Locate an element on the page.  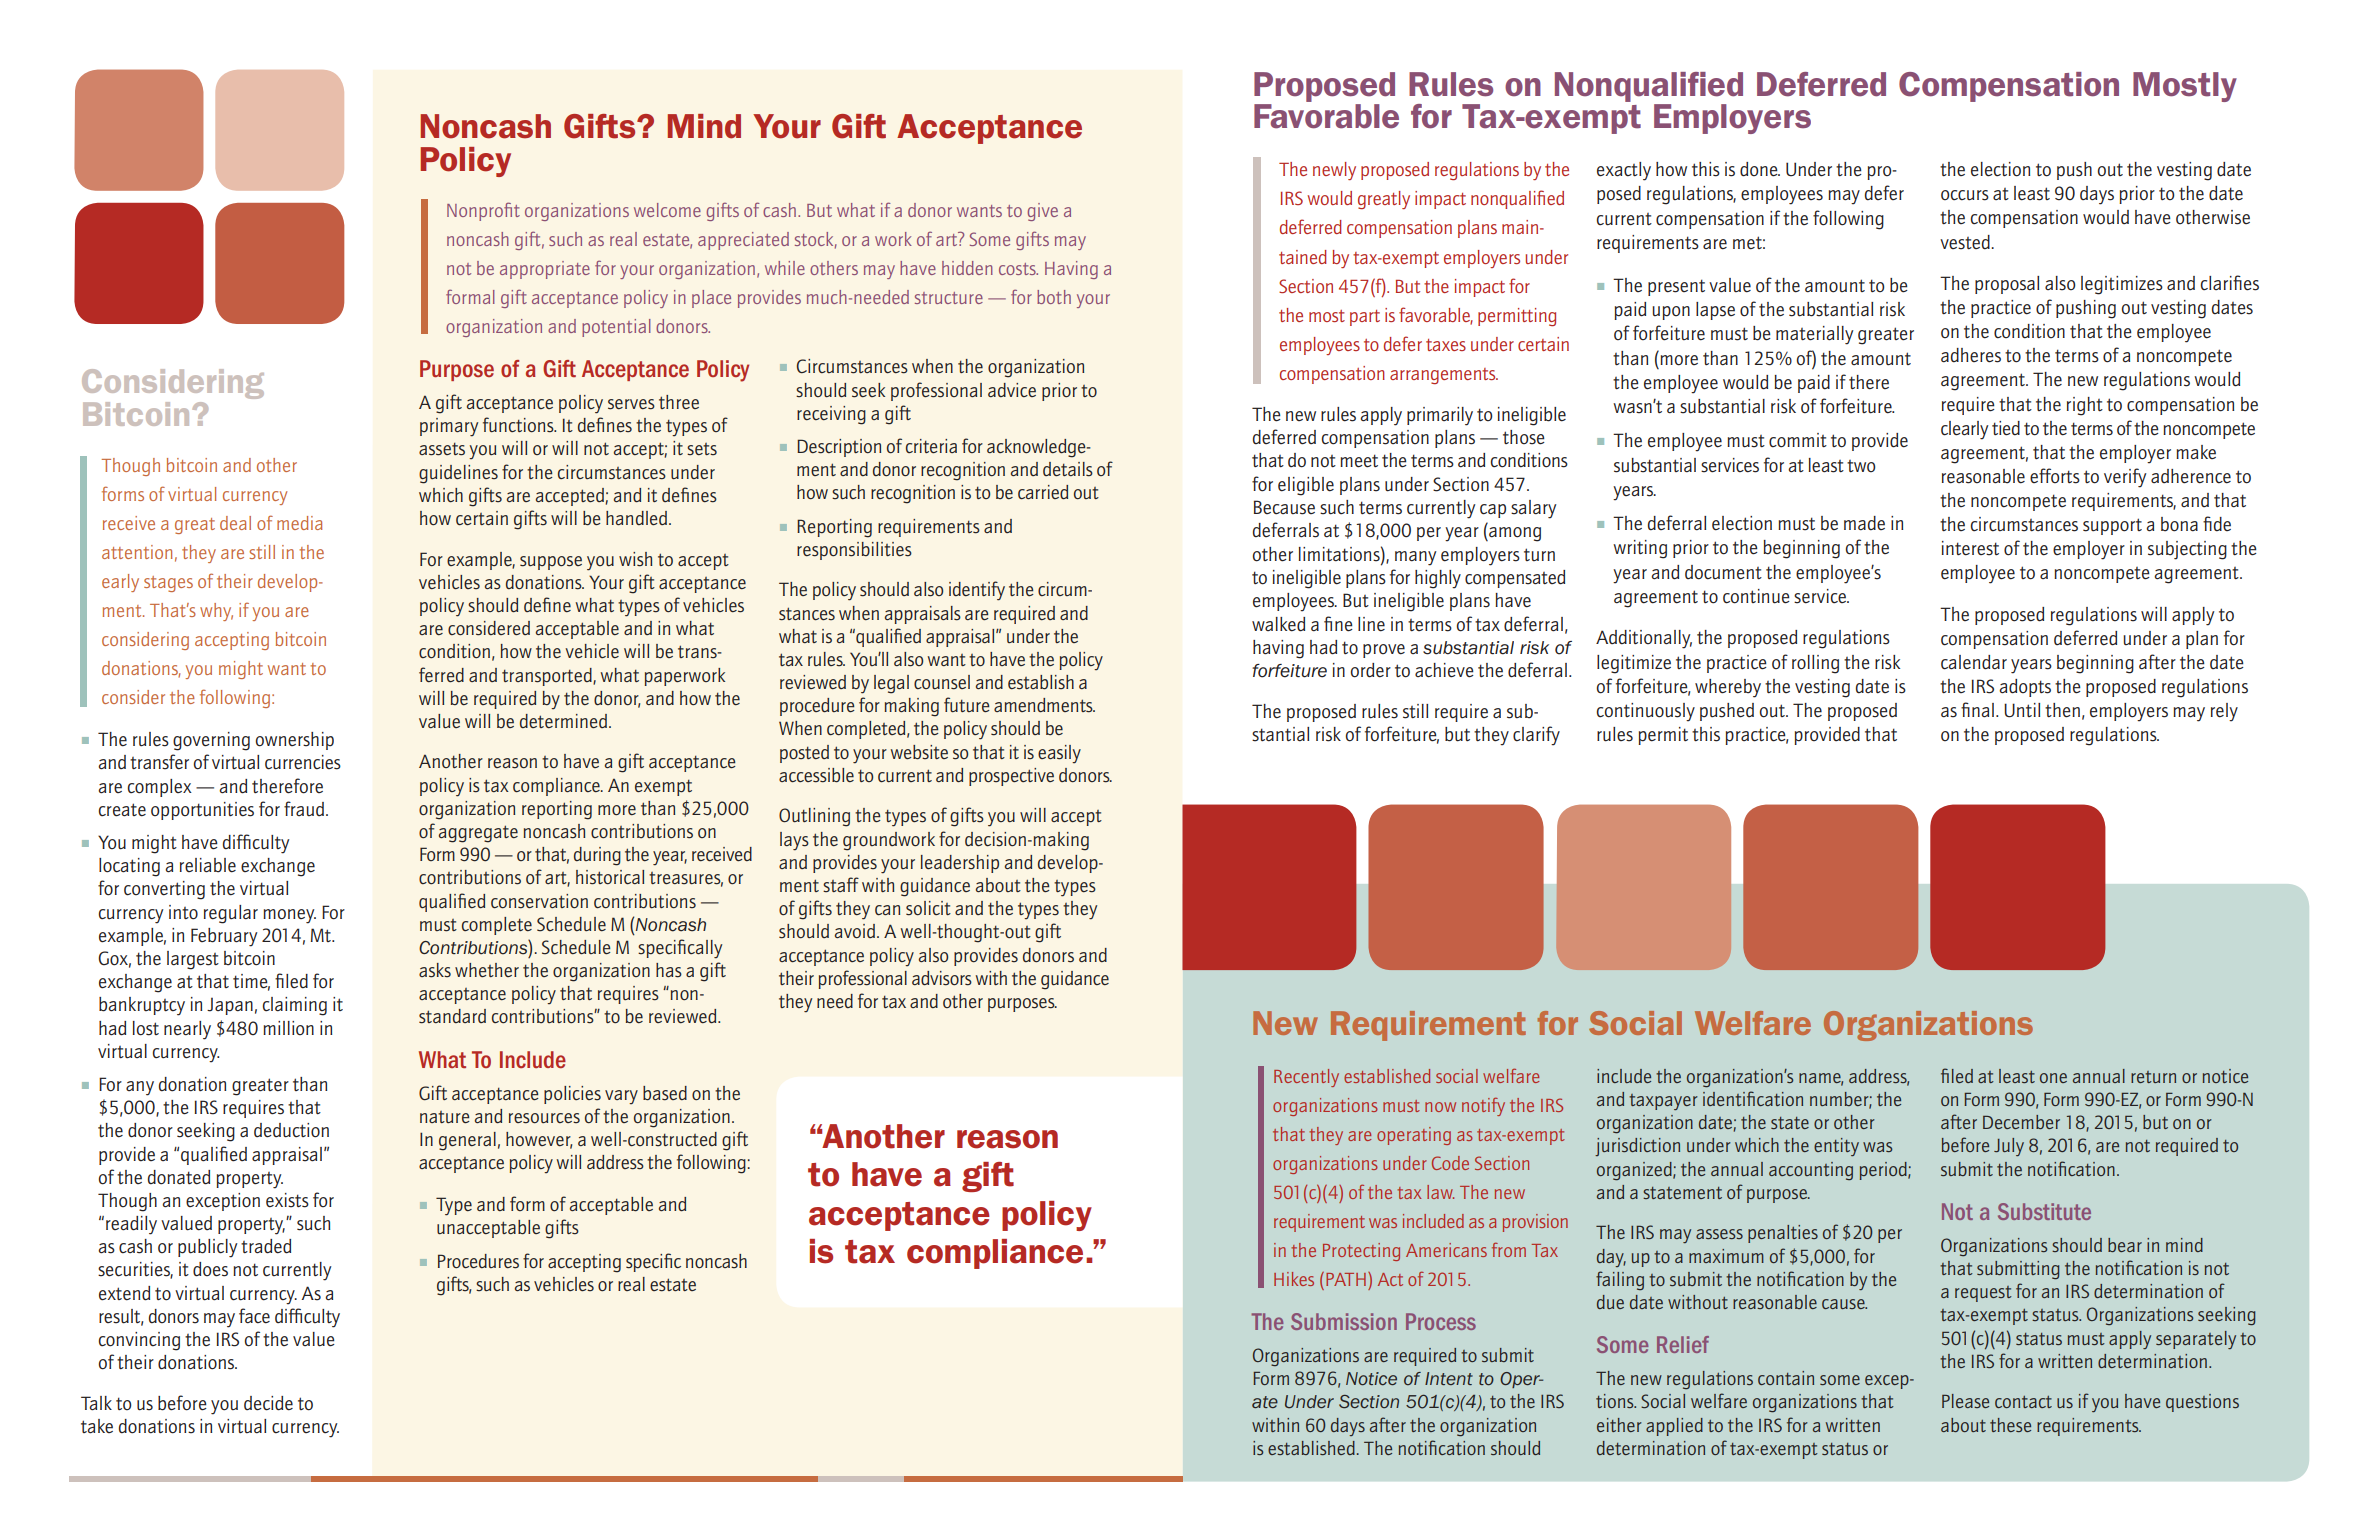
Intent is located at coordinates (1449, 1378).
